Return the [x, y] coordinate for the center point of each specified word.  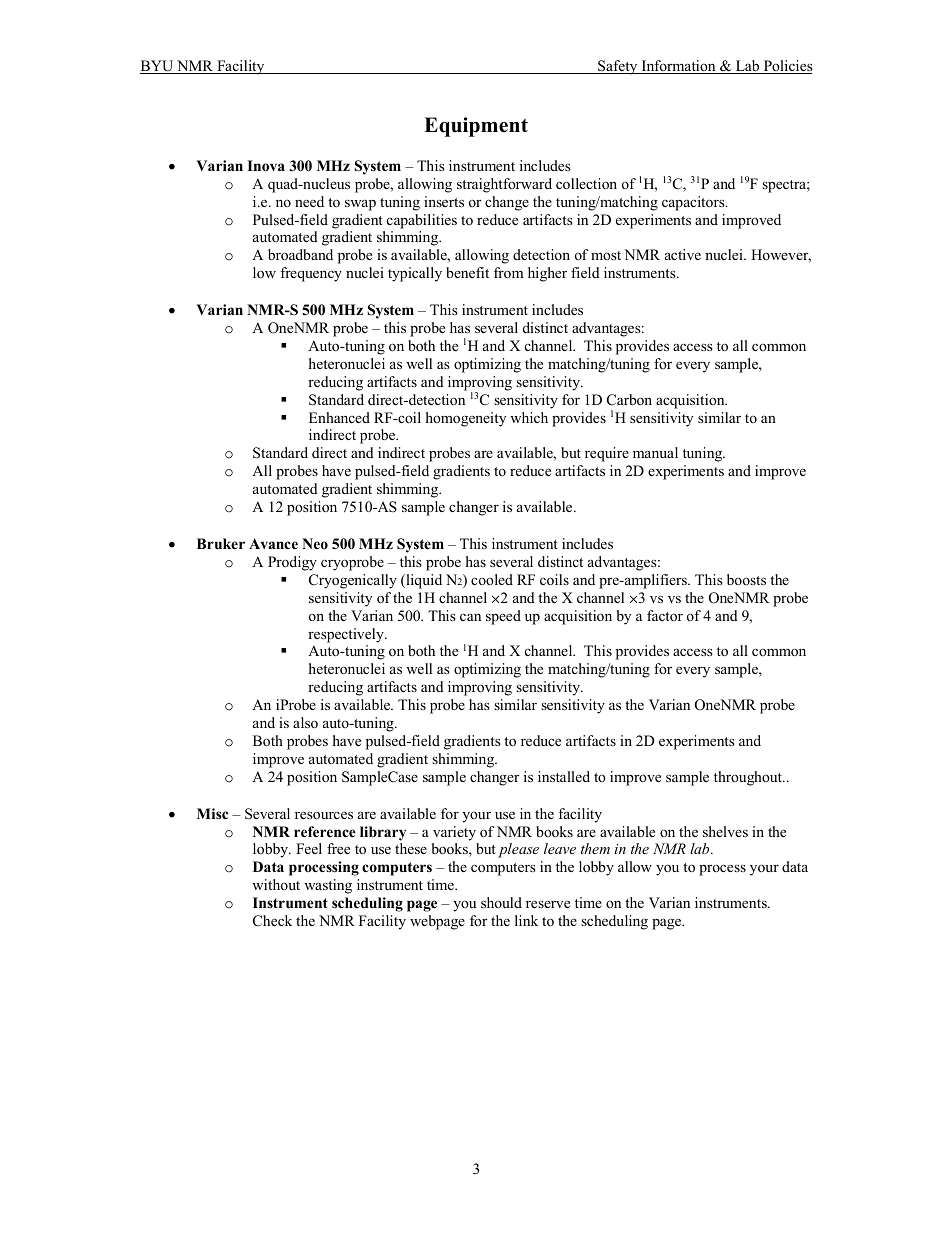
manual [655, 452]
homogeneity [466, 419]
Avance [273, 543]
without [276, 884]
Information [678, 67]
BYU [158, 67]
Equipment [476, 127]
